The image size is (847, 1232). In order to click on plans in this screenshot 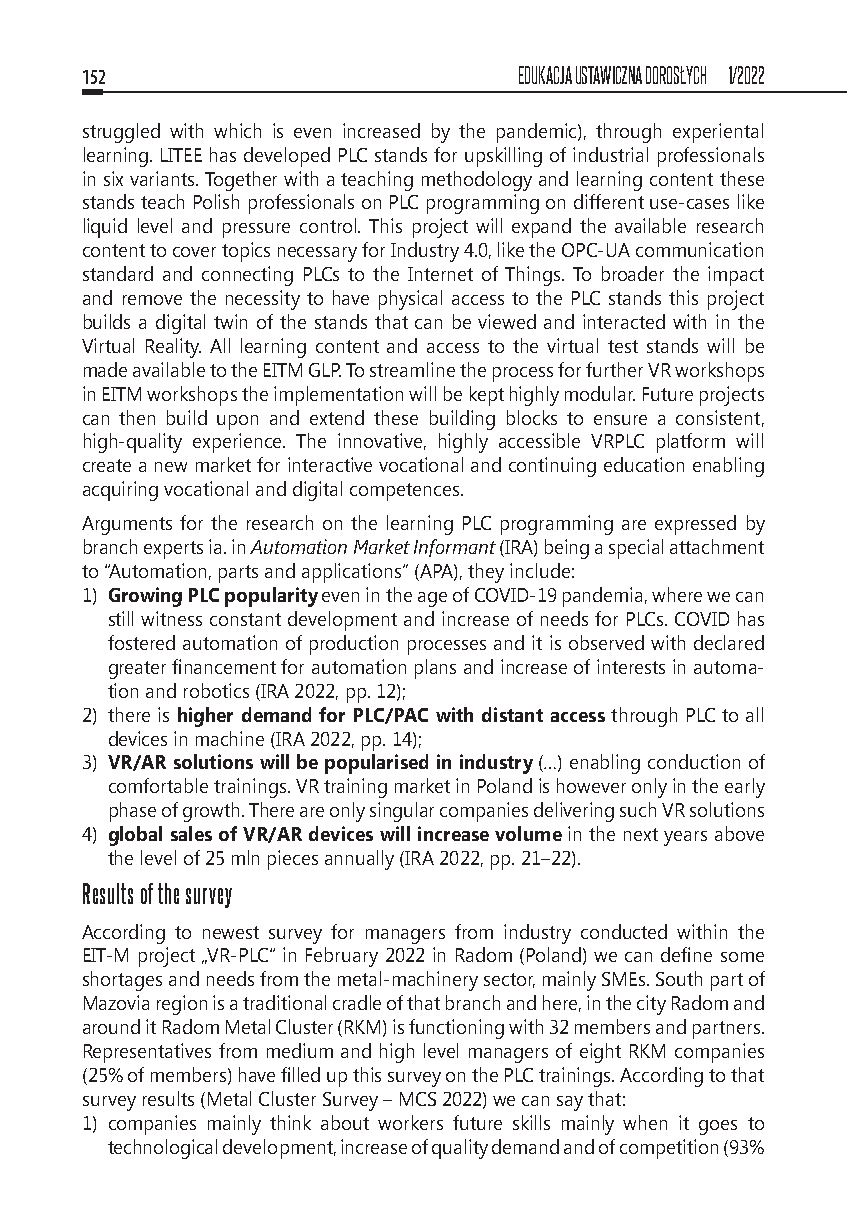, I will do `click(435, 669)`.
